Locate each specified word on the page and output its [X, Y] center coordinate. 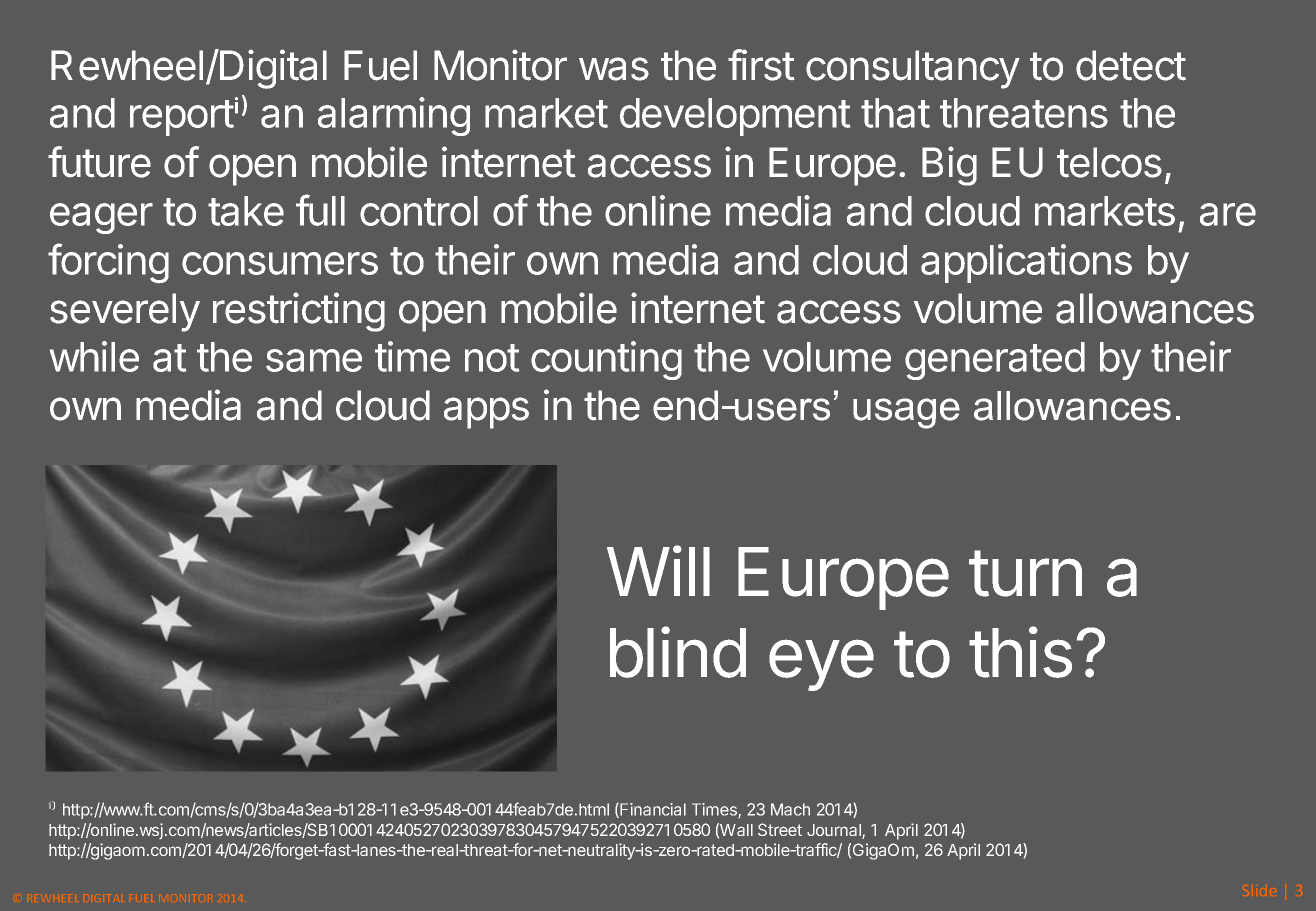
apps [486, 413]
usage [906, 413]
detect [1131, 65]
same [314, 360]
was [614, 69]
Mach [790, 809]
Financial [652, 810]
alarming [394, 116]
